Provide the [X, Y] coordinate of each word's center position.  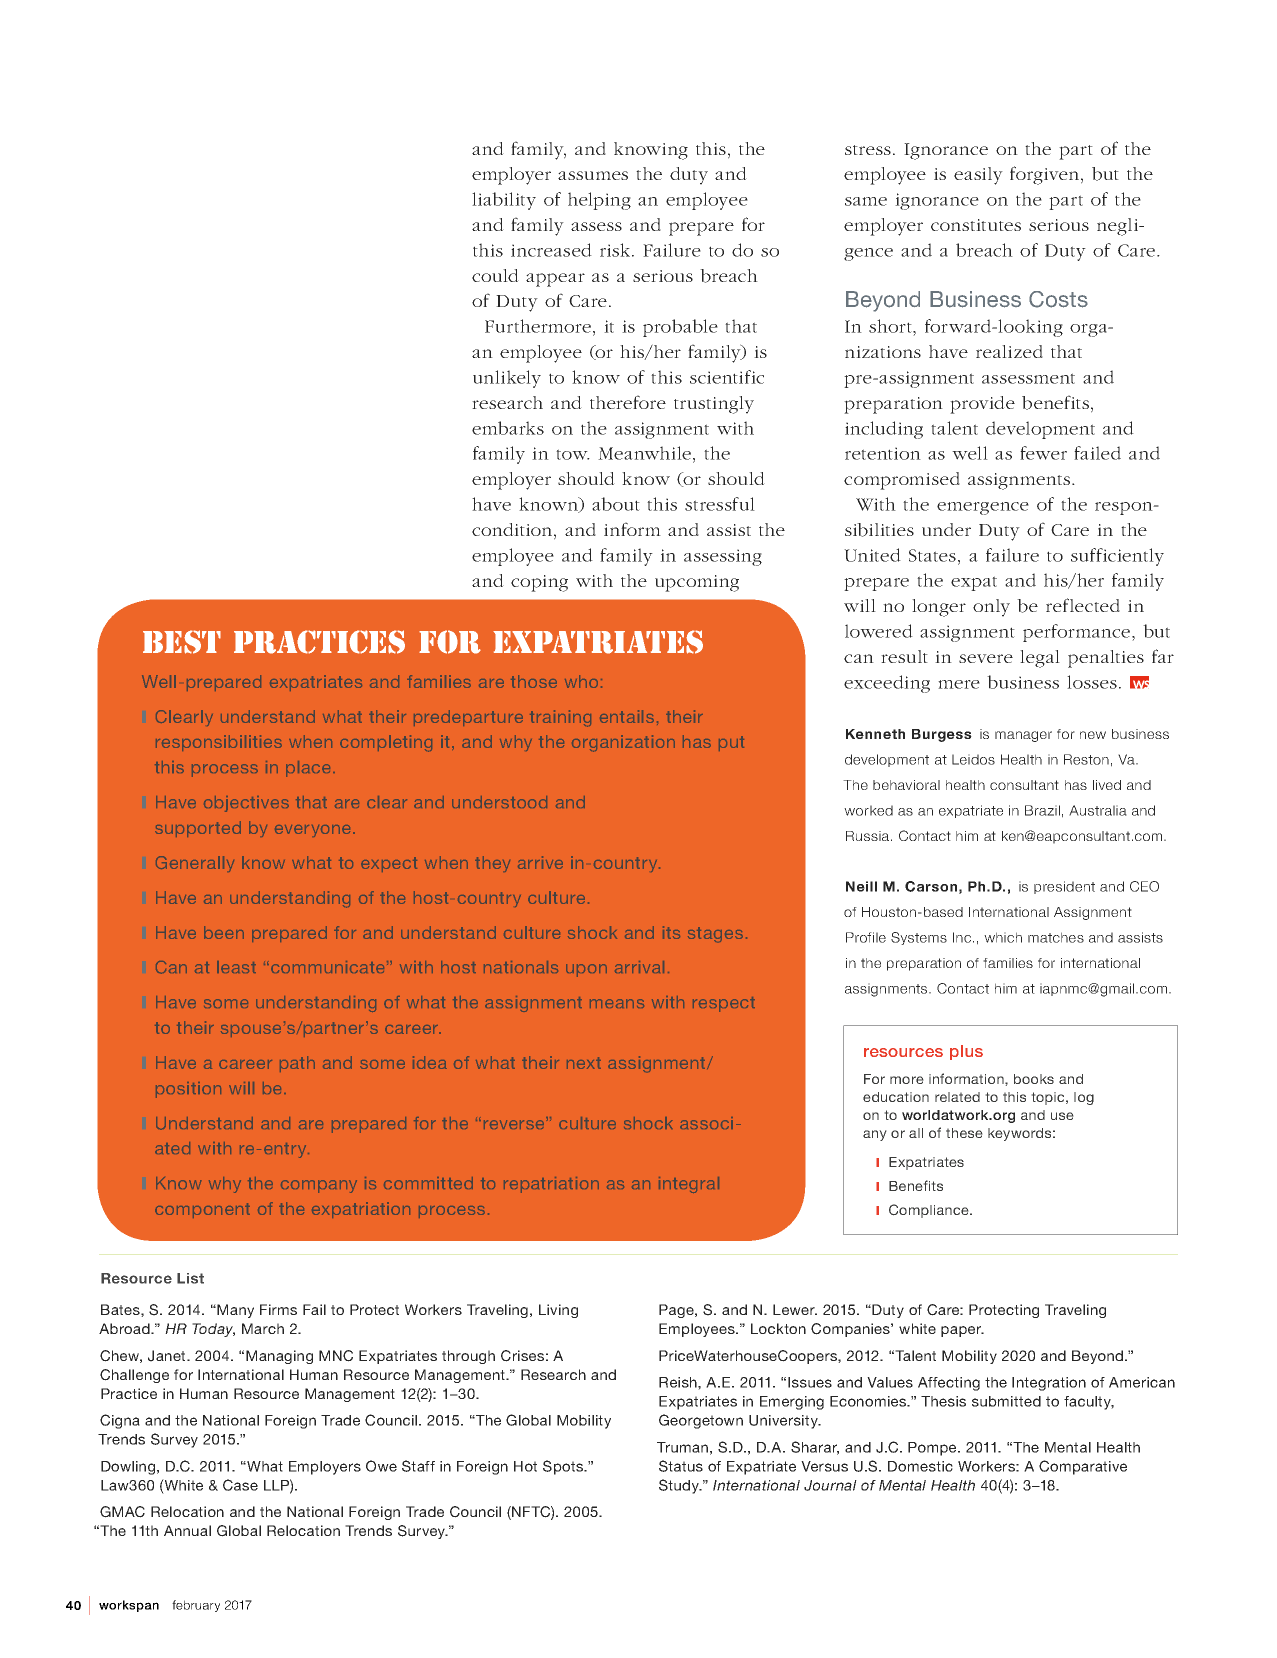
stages [715, 934]
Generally [195, 864]
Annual [187, 1530]
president [1064, 887]
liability [504, 201]
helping [599, 201]
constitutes [976, 225]
